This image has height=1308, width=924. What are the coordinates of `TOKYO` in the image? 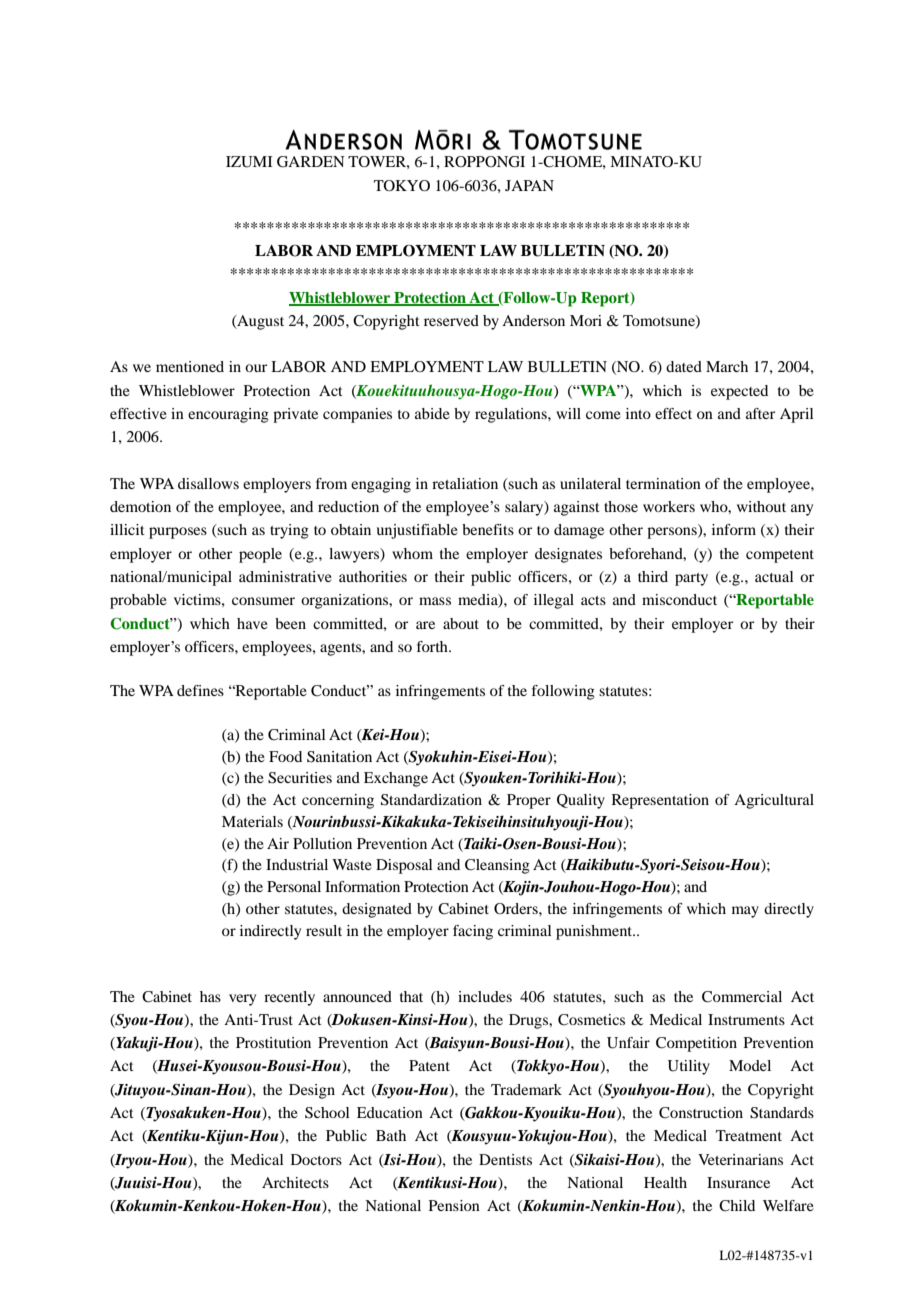 It's located at (402, 186).
